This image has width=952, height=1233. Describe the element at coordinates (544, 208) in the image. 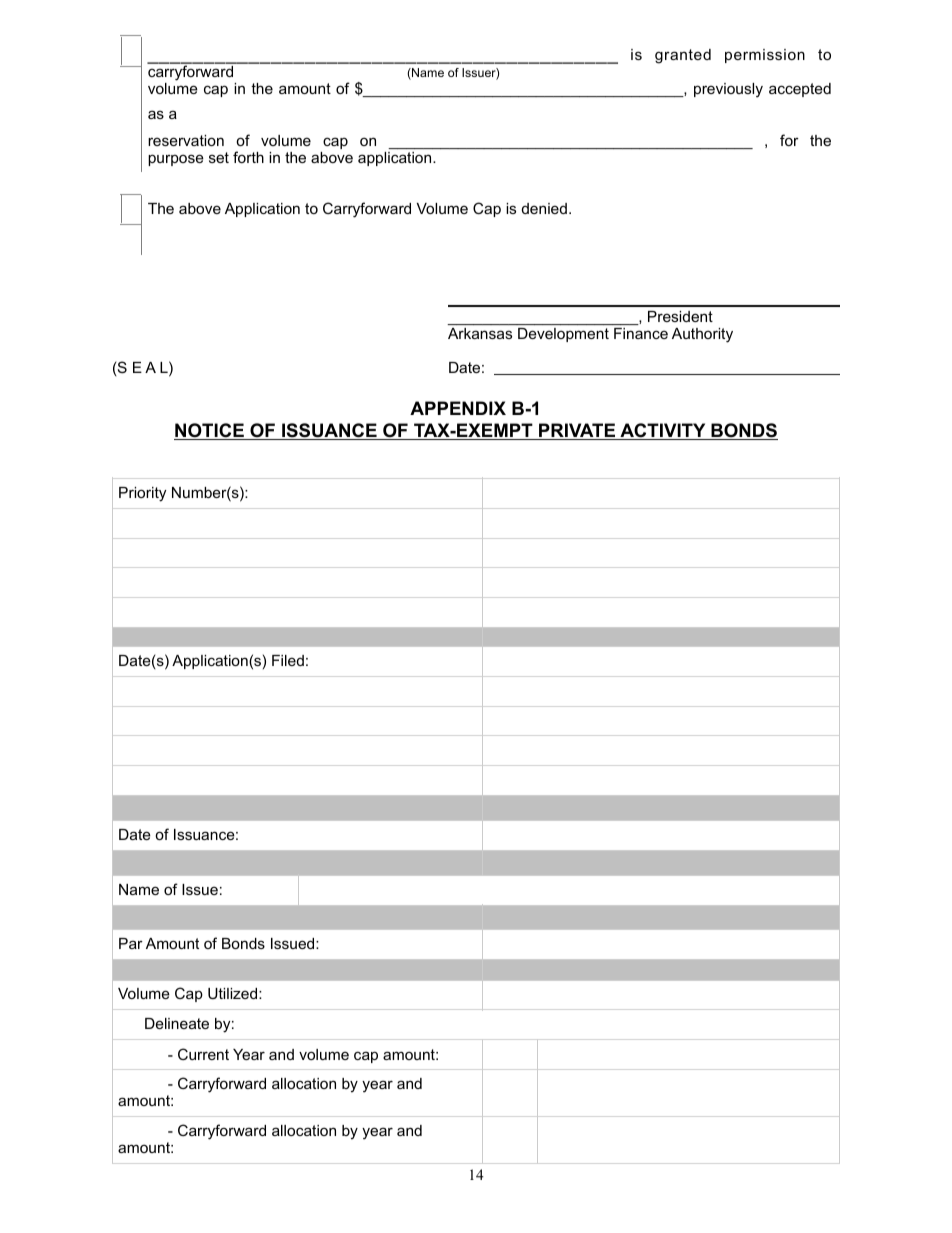

I see `denied` at that location.
